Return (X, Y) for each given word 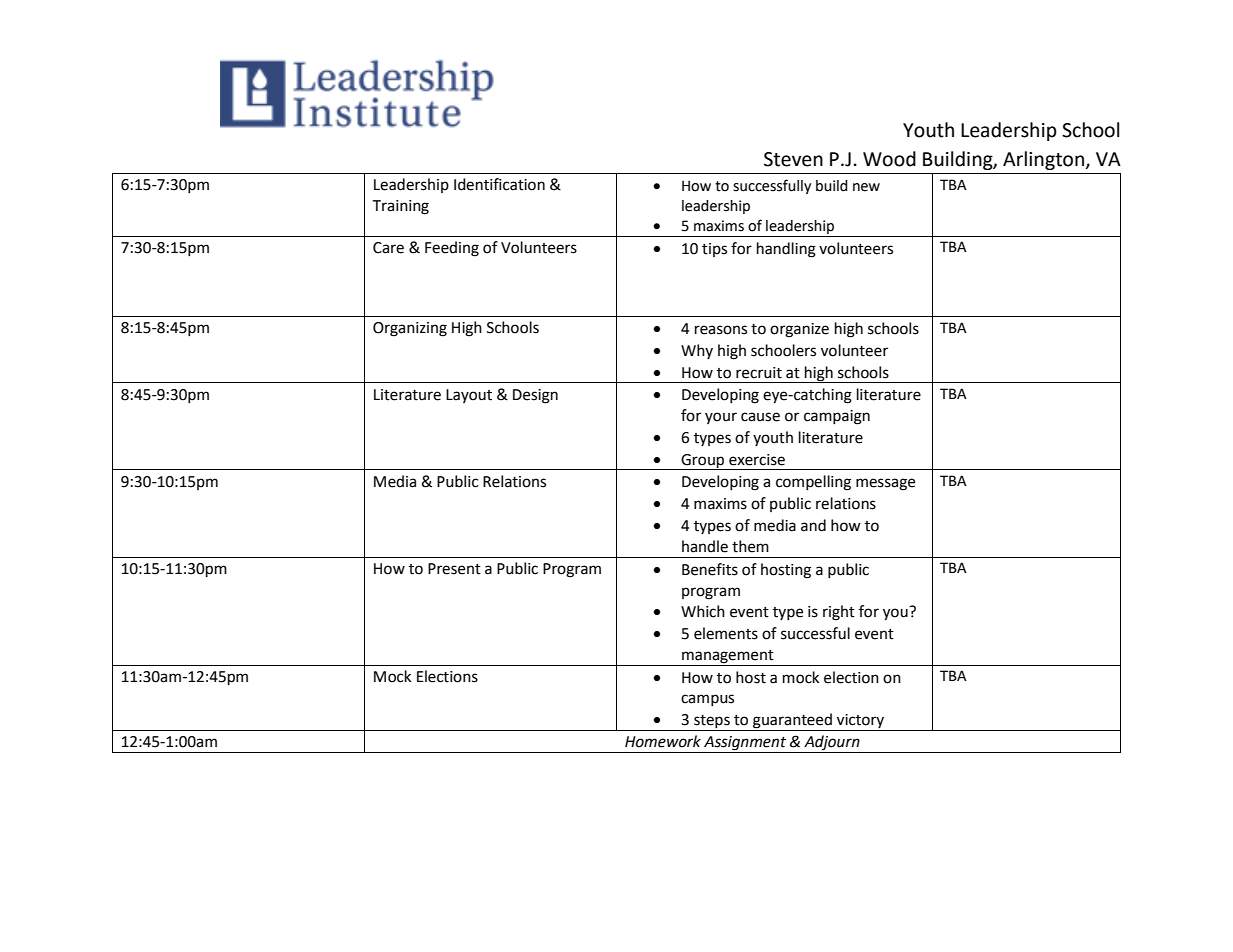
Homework (663, 741)
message (885, 484)
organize (799, 330)
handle (705, 546)
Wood (889, 159)
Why (697, 351)
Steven (793, 159)
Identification (499, 184)
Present (454, 569)
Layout (469, 396)
